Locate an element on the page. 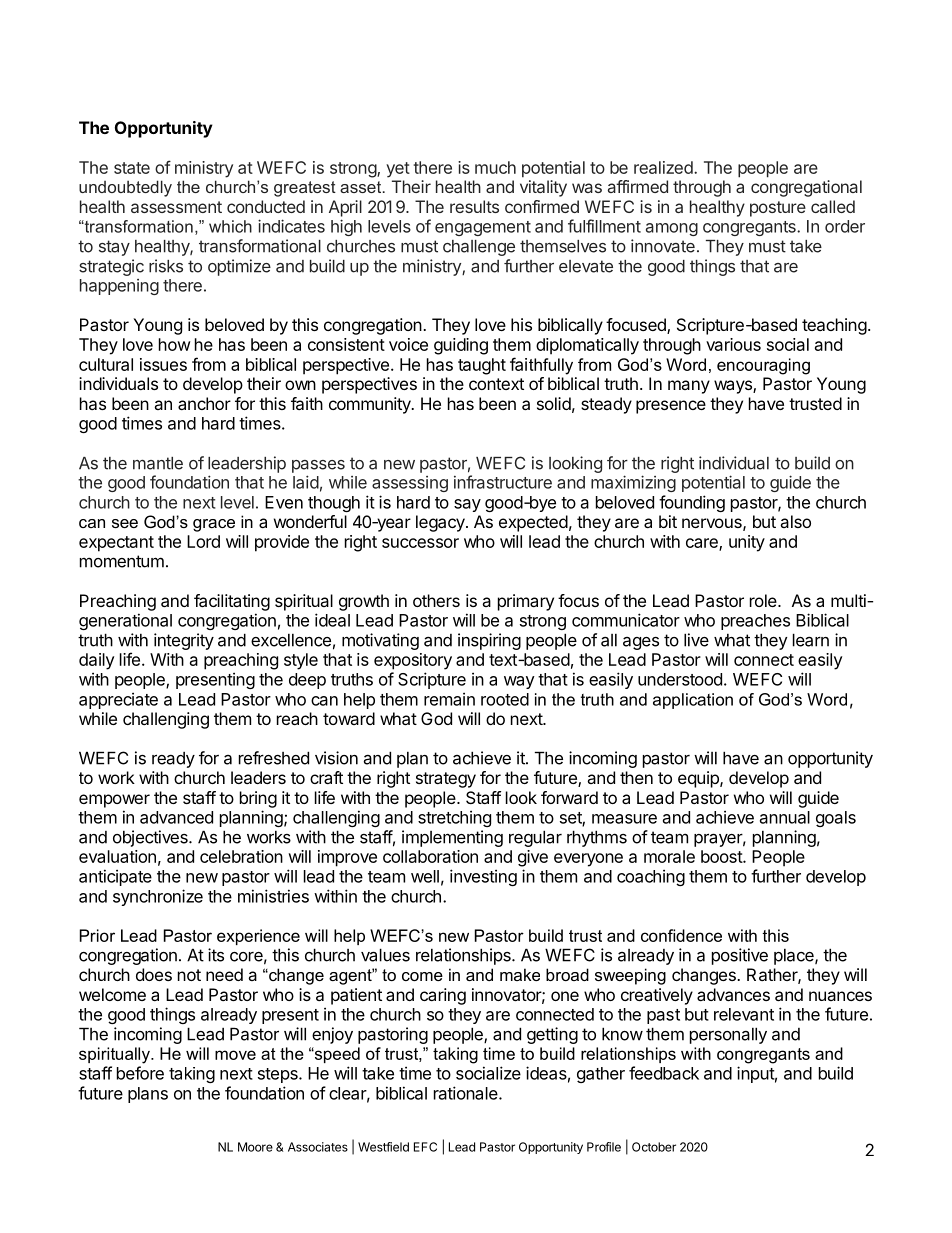  integrity is located at coordinates (184, 641).
